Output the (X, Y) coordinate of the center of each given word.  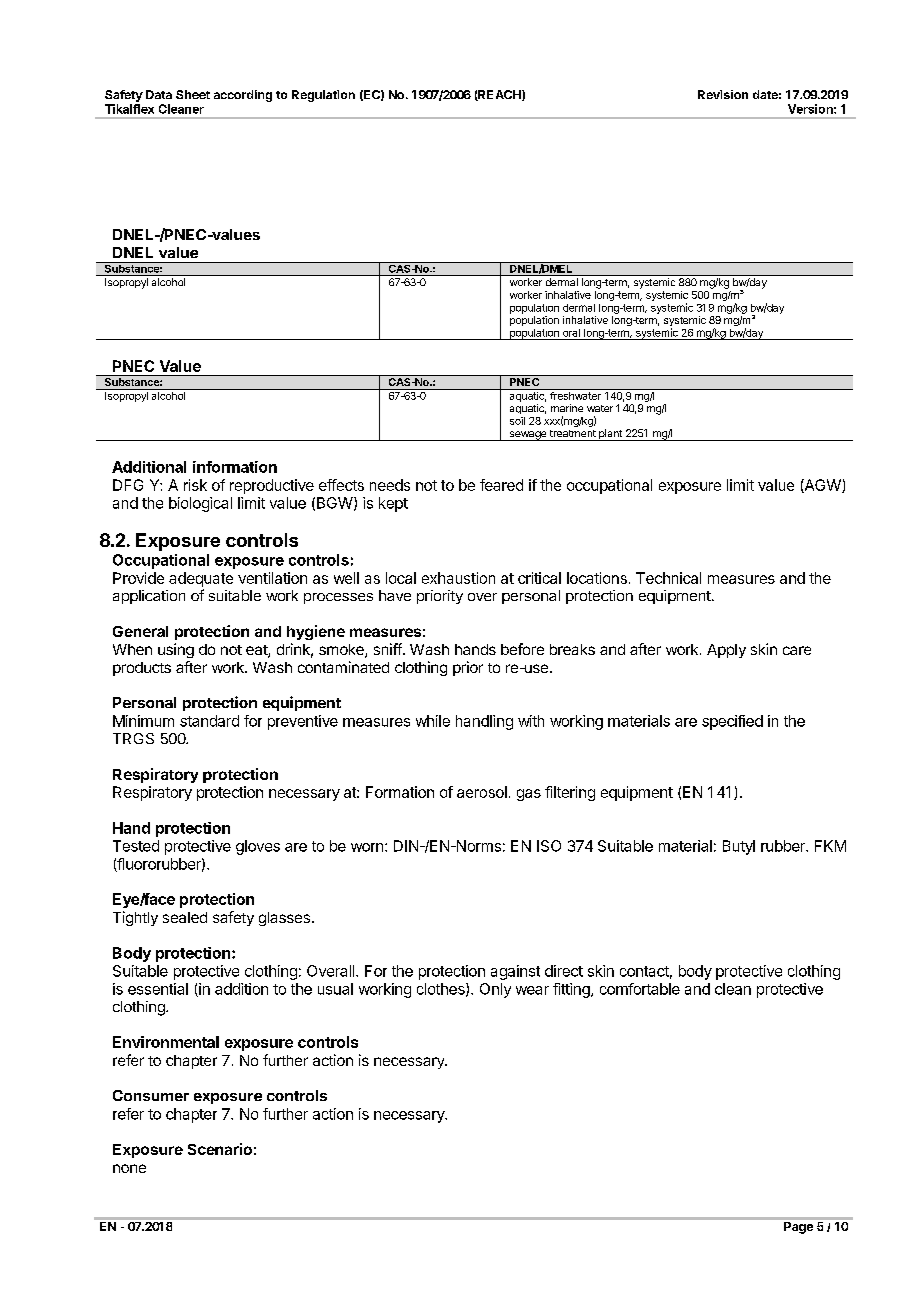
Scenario (220, 1149)
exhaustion (458, 578)
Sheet (193, 94)
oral (571, 333)
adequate (201, 579)
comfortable (640, 989)
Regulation (323, 96)
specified (732, 722)
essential (158, 989)
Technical (668, 578)
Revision (723, 94)
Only (495, 990)
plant (610, 435)
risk (195, 485)
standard (209, 721)
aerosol (482, 792)
